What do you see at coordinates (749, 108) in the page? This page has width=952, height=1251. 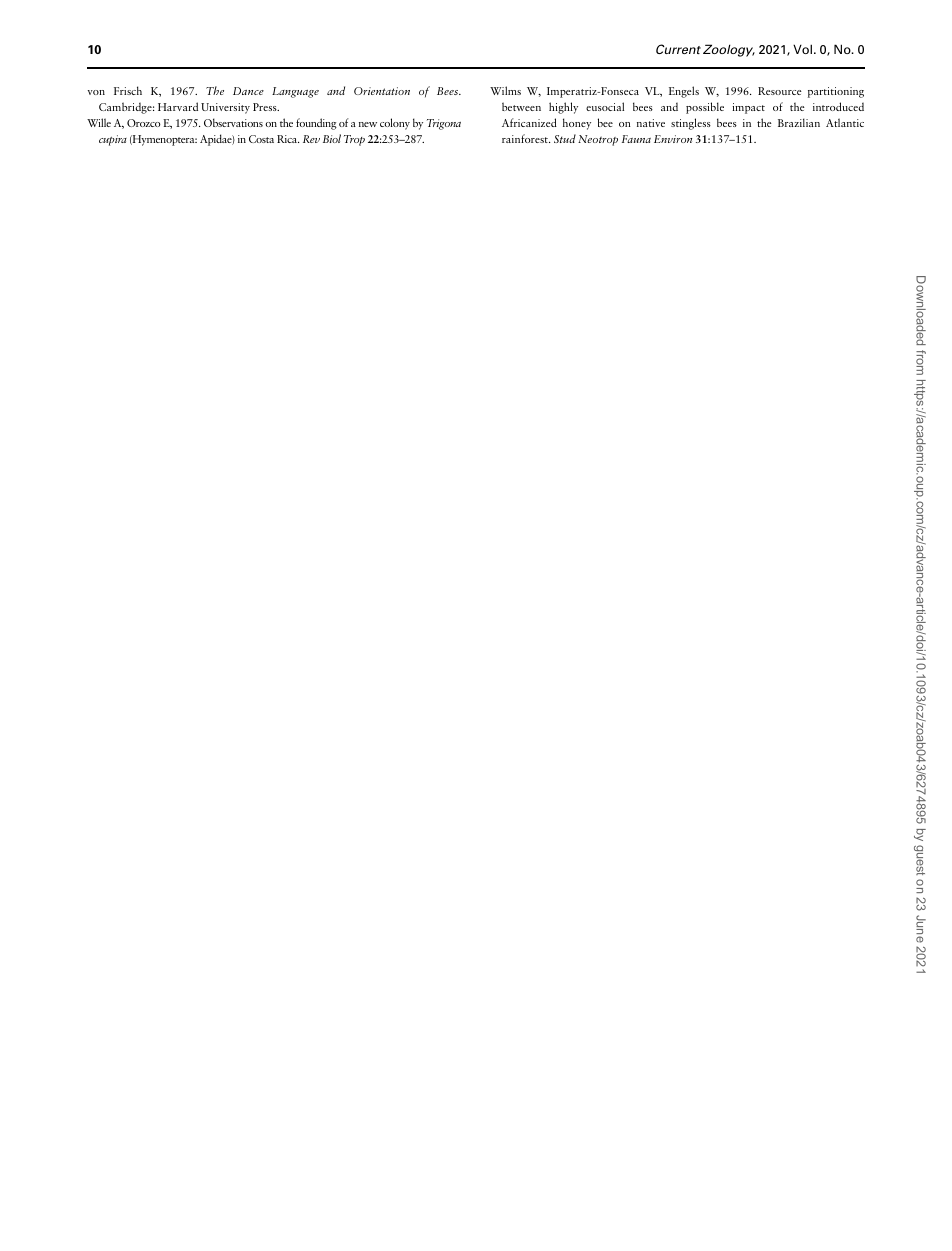 I see `impact` at bounding box center [749, 108].
